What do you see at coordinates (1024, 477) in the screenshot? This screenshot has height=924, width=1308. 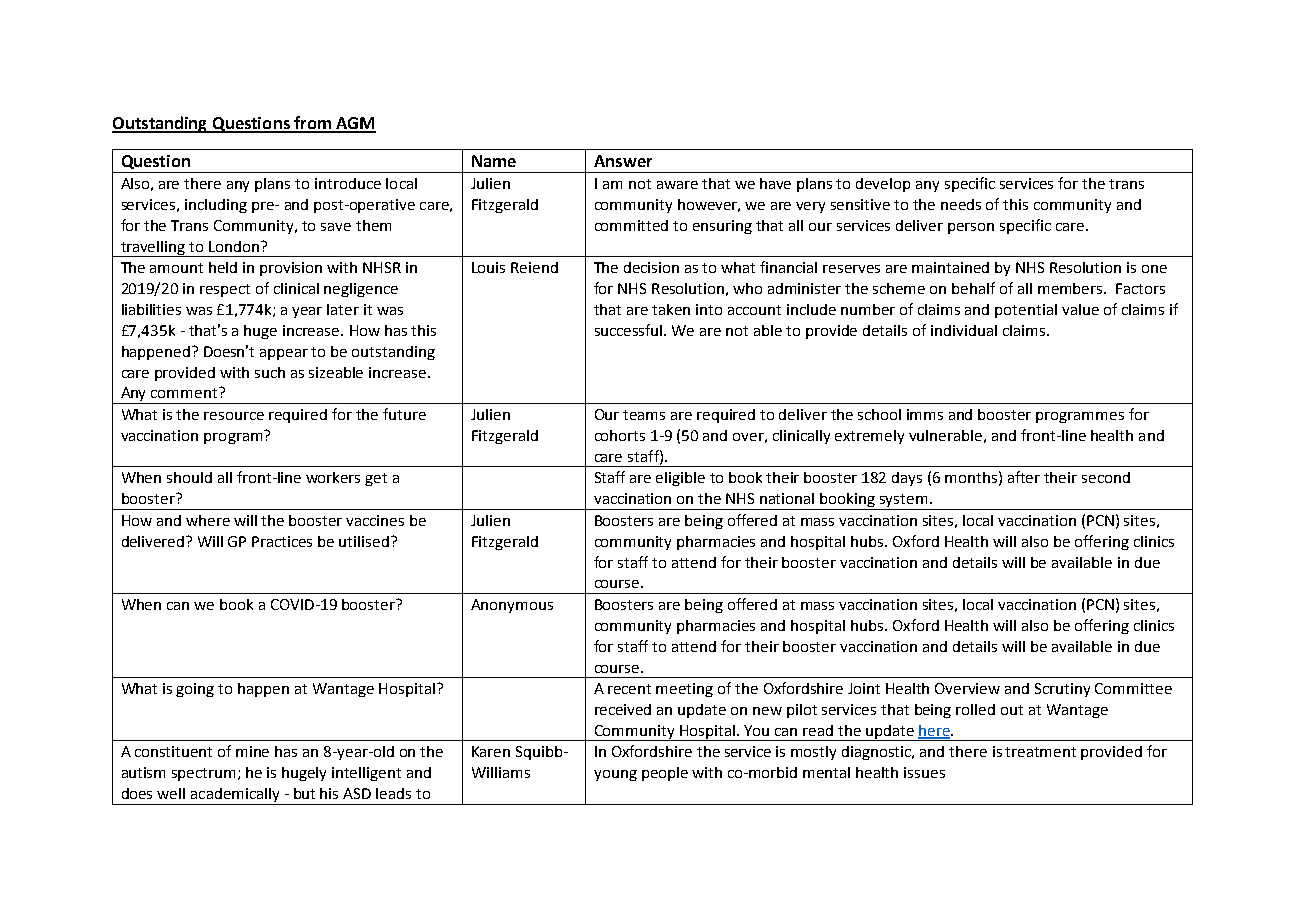 I see `after` at bounding box center [1024, 477].
